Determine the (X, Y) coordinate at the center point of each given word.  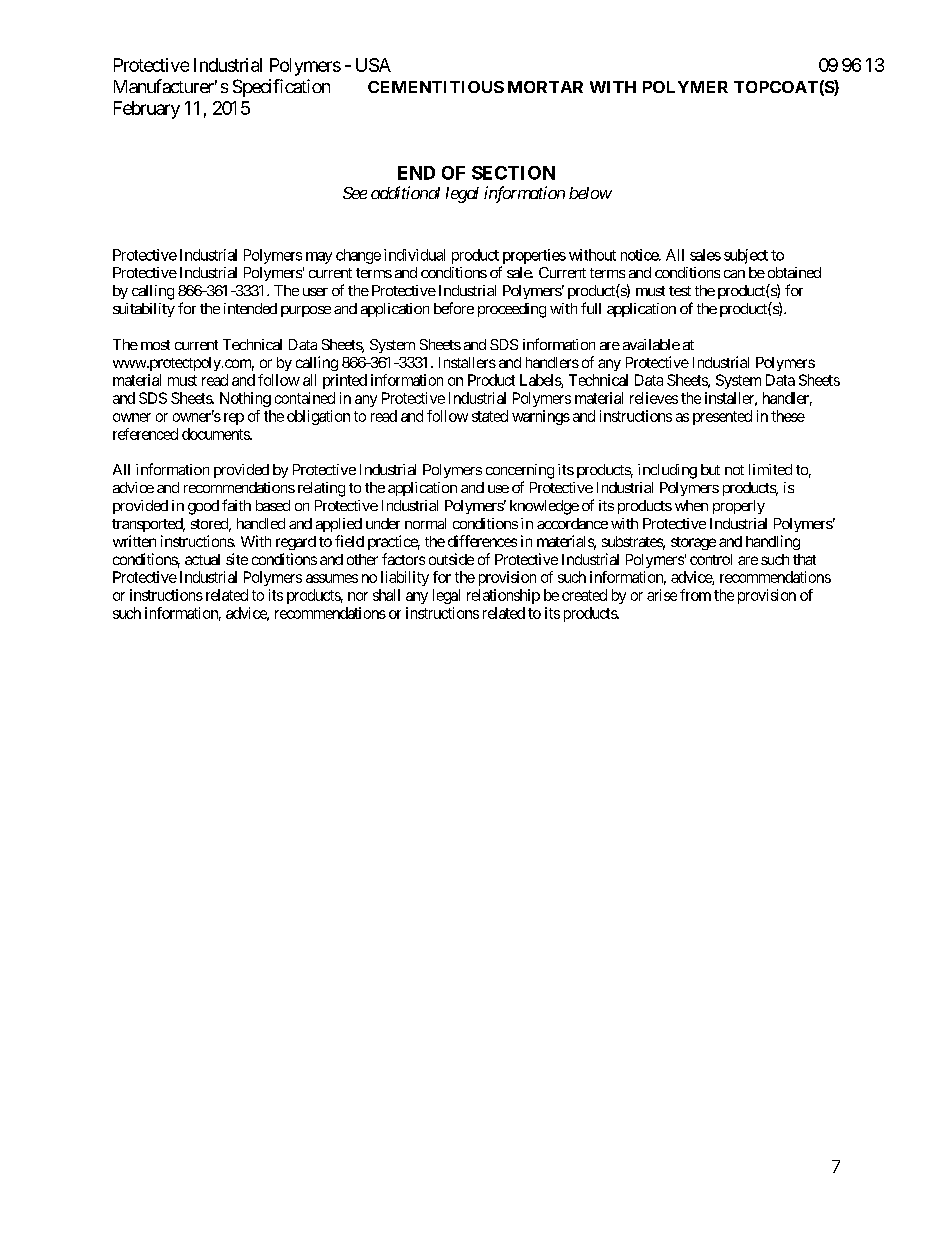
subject (746, 256)
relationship (503, 596)
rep (234, 419)
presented (722, 417)
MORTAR (545, 87)
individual (414, 255)
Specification (281, 88)
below (590, 193)
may (319, 258)
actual (202, 559)
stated (490, 416)
